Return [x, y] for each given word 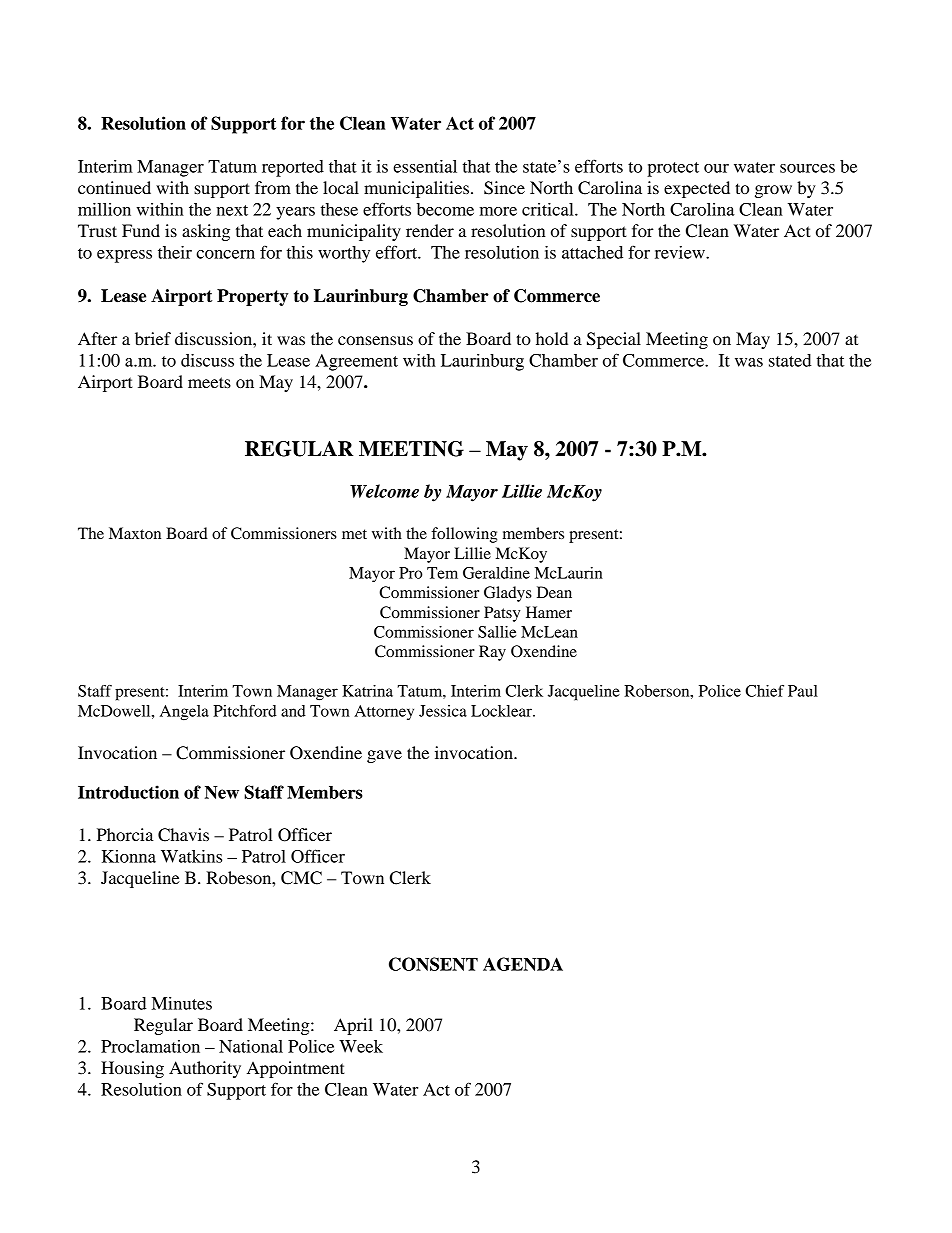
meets [209, 382]
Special [614, 340]
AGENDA [523, 964]
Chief [764, 691]
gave [384, 756]
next [232, 210]
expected [697, 189]
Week [361, 1046]
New [221, 792]
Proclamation [150, 1046]
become [445, 209]
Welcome [384, 491]
